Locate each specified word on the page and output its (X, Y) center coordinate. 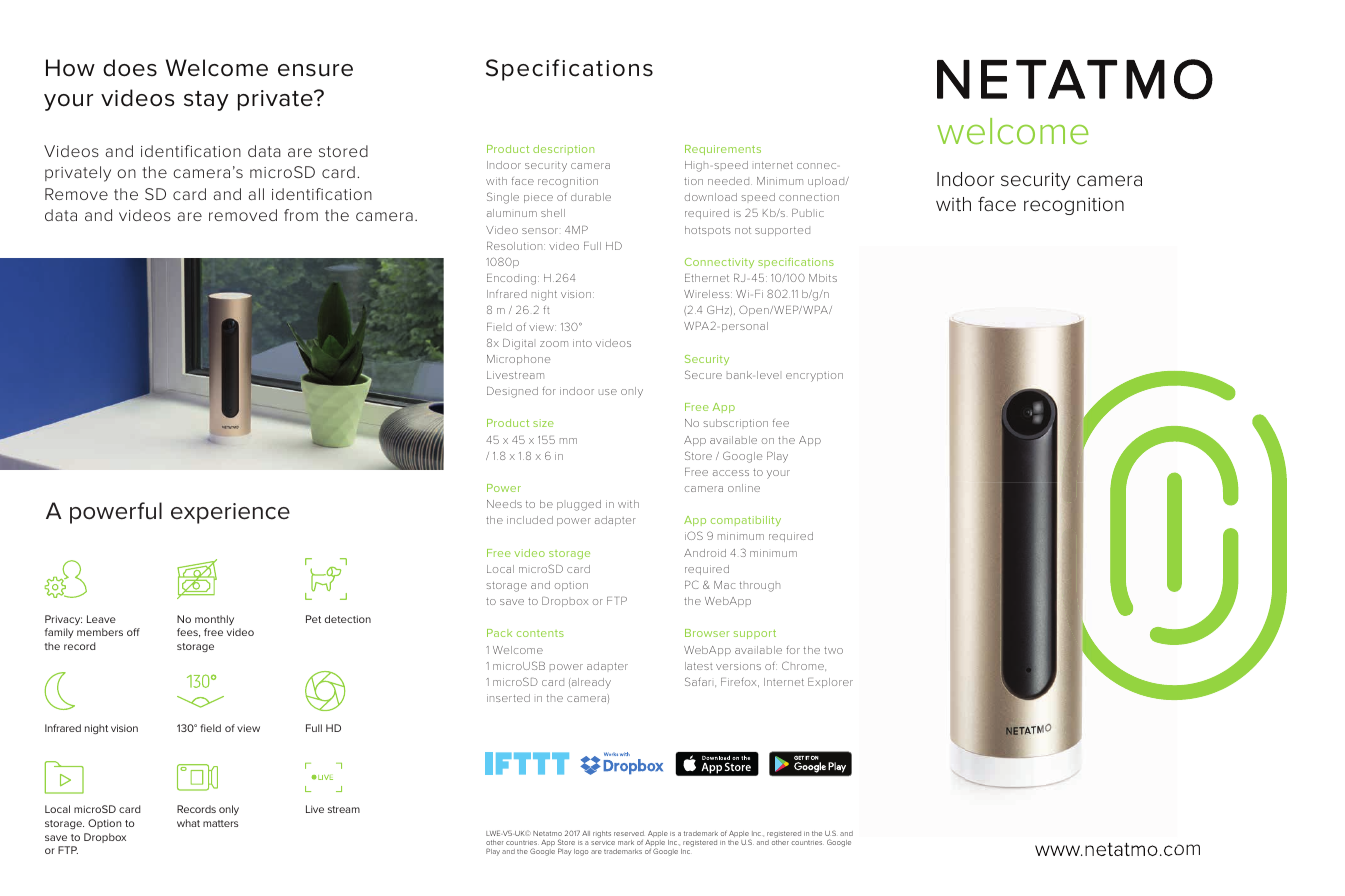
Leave (101, 619)
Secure (703, 374)
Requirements (723, 150)
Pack (499, 633)
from (301, 215)
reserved (629, 833)
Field (499, 327)
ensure (315, 70)
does (130, 68)
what (188, 823)
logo (581, 852)
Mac (724, 585)
